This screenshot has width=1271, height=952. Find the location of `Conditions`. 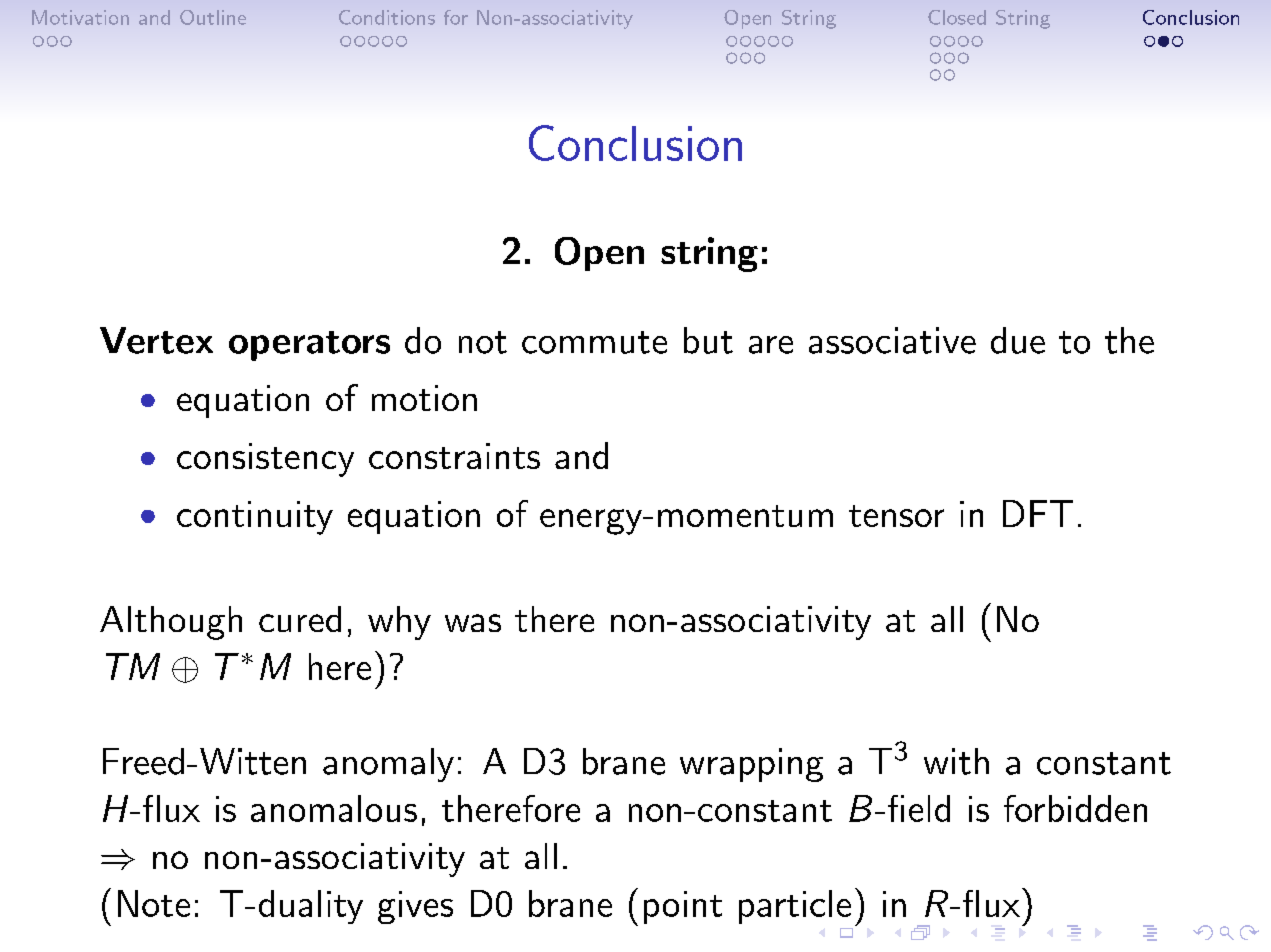

Conditions is located at coordinates (387, 17).
